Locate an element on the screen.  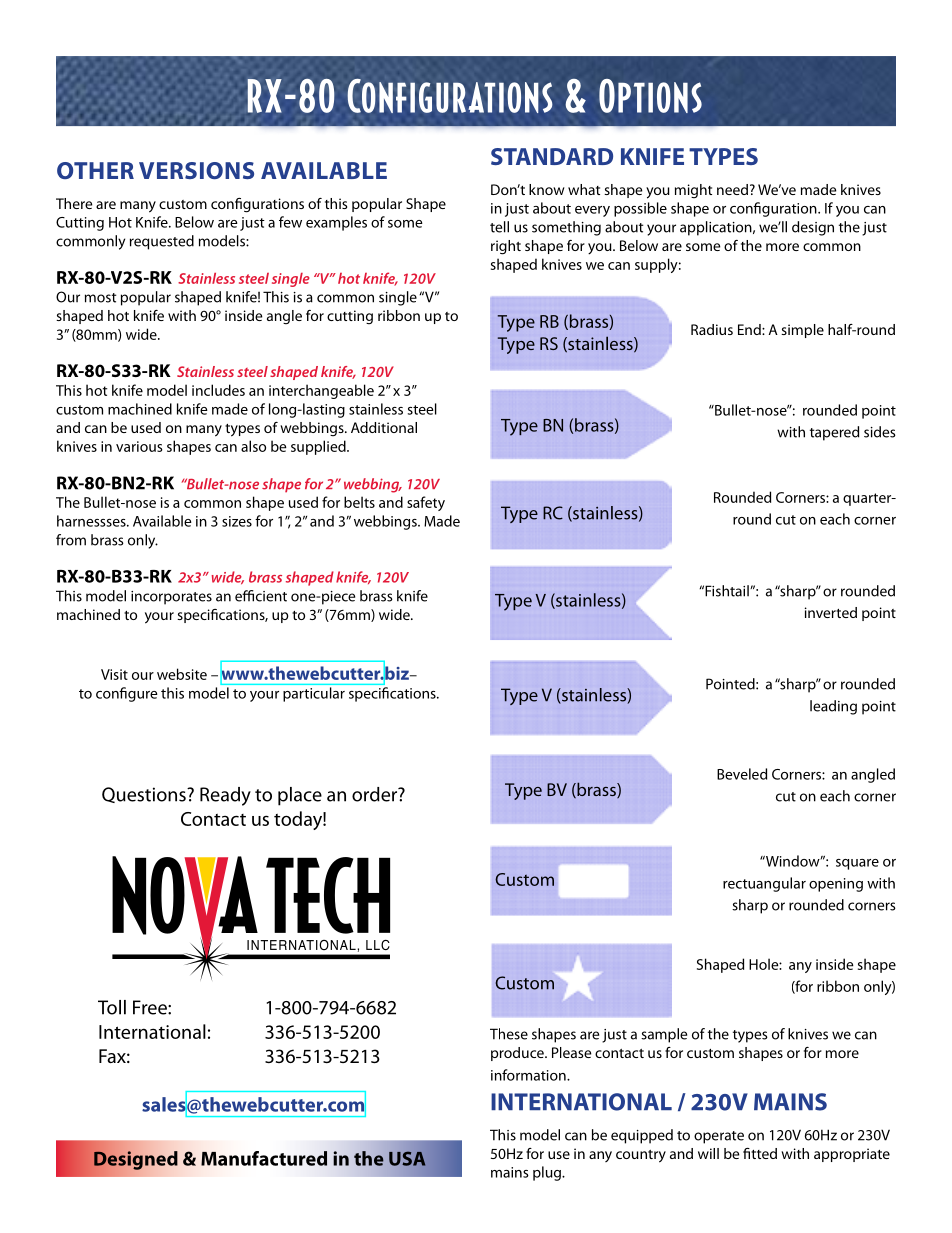
particular is located at coordinates (314, 694).
